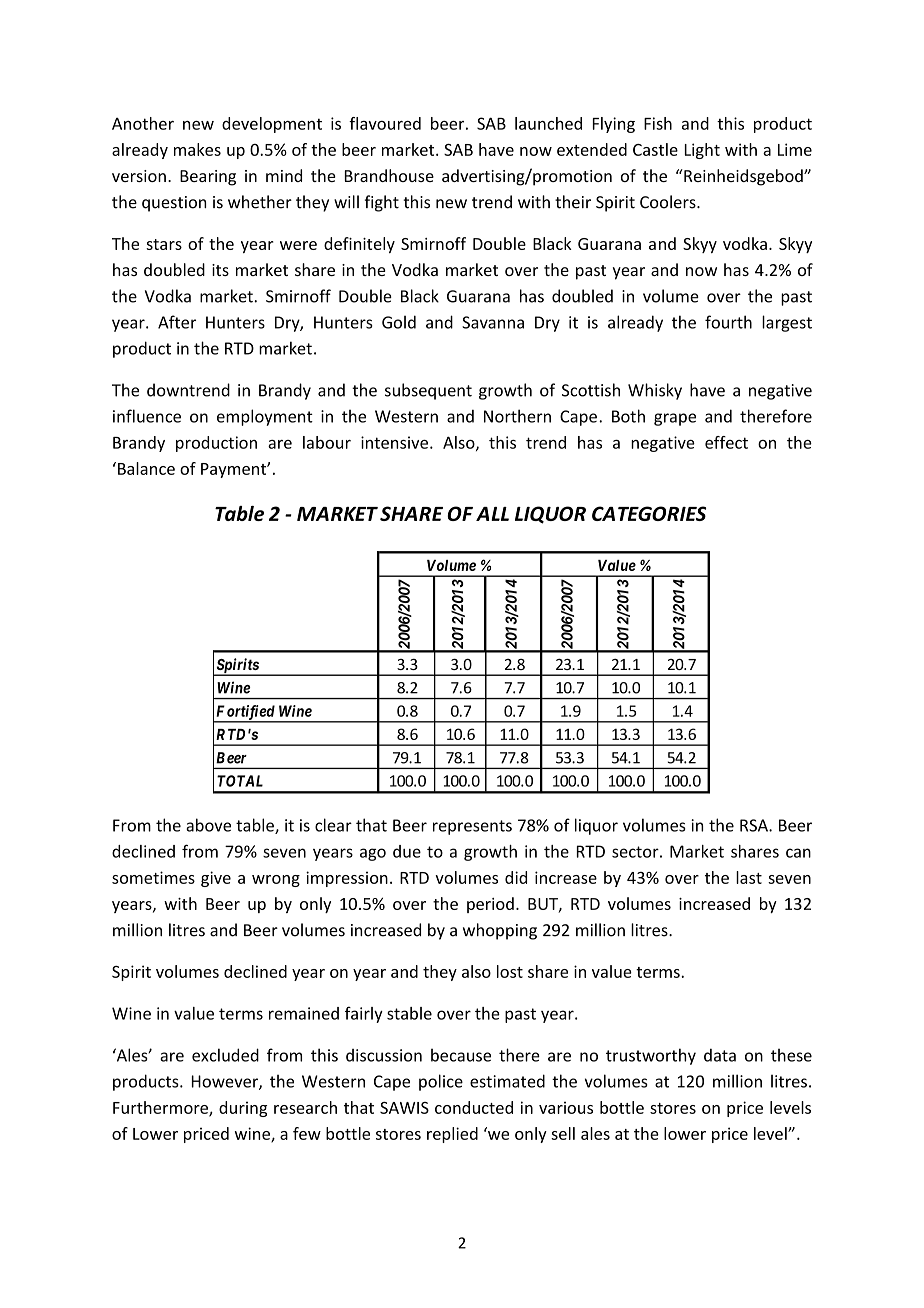 The width and height of the screenshot is (924, 1308). Describe the element at coordinates (428, 391) in the screenshot. I see `subsequent` at that location.
